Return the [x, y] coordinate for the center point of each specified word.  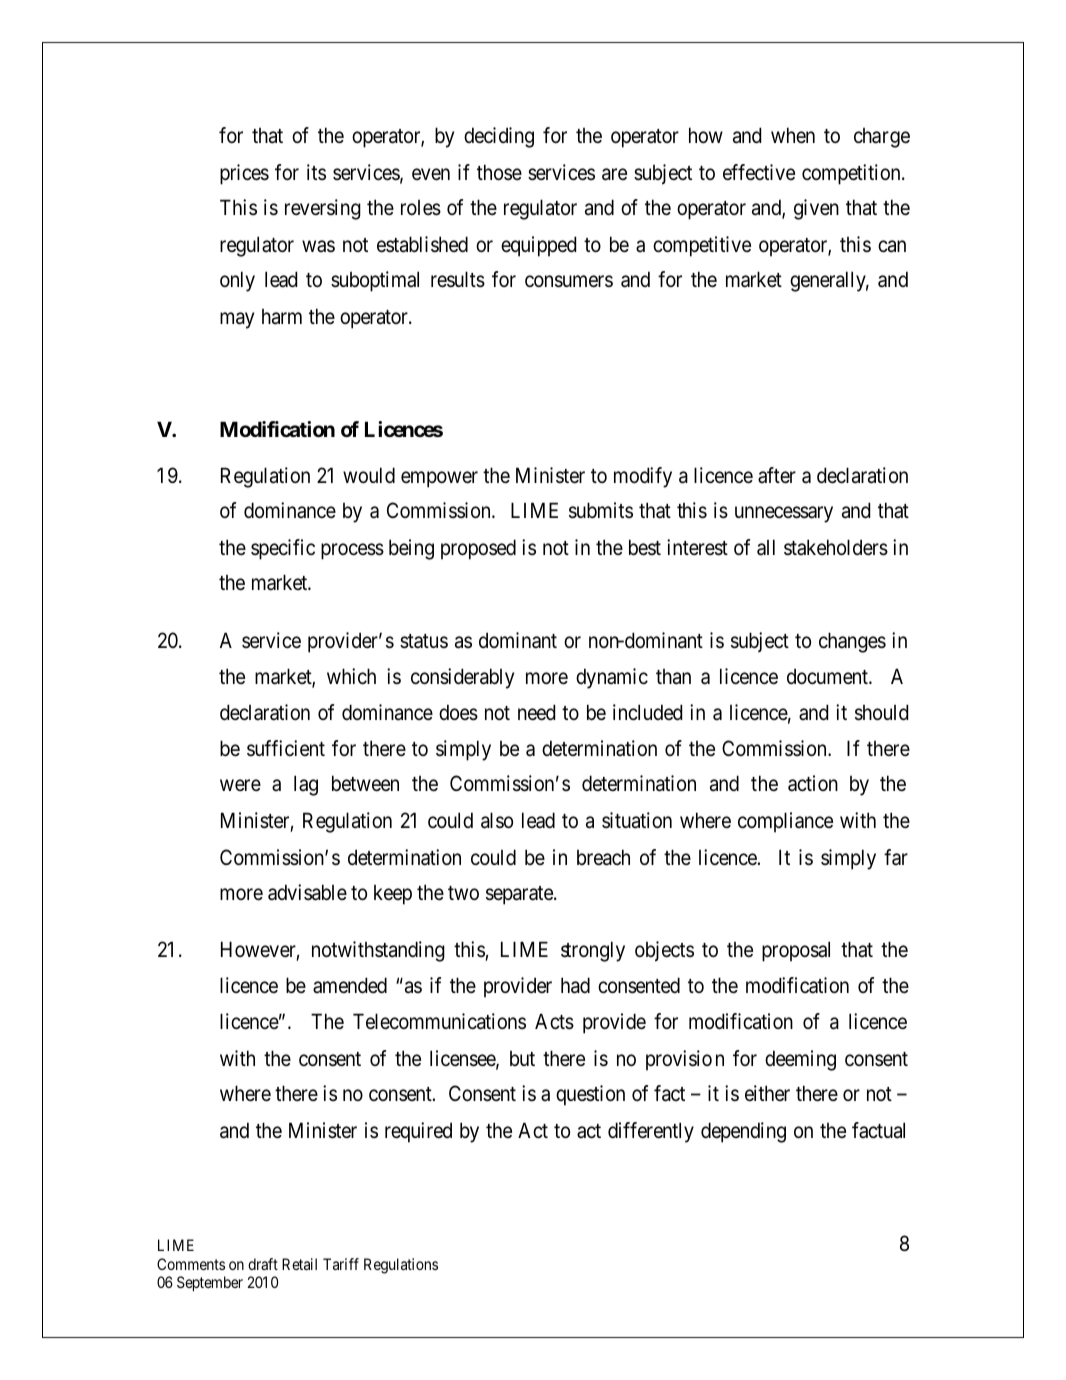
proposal [796, 951]
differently [651, 1132]
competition [852, 174]
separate [520, 895]
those [499, 172]
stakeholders [836, 547]
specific [283, 549]
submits [601, 510]
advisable [307, 892]
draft [263, 1264]
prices [244, 174]
